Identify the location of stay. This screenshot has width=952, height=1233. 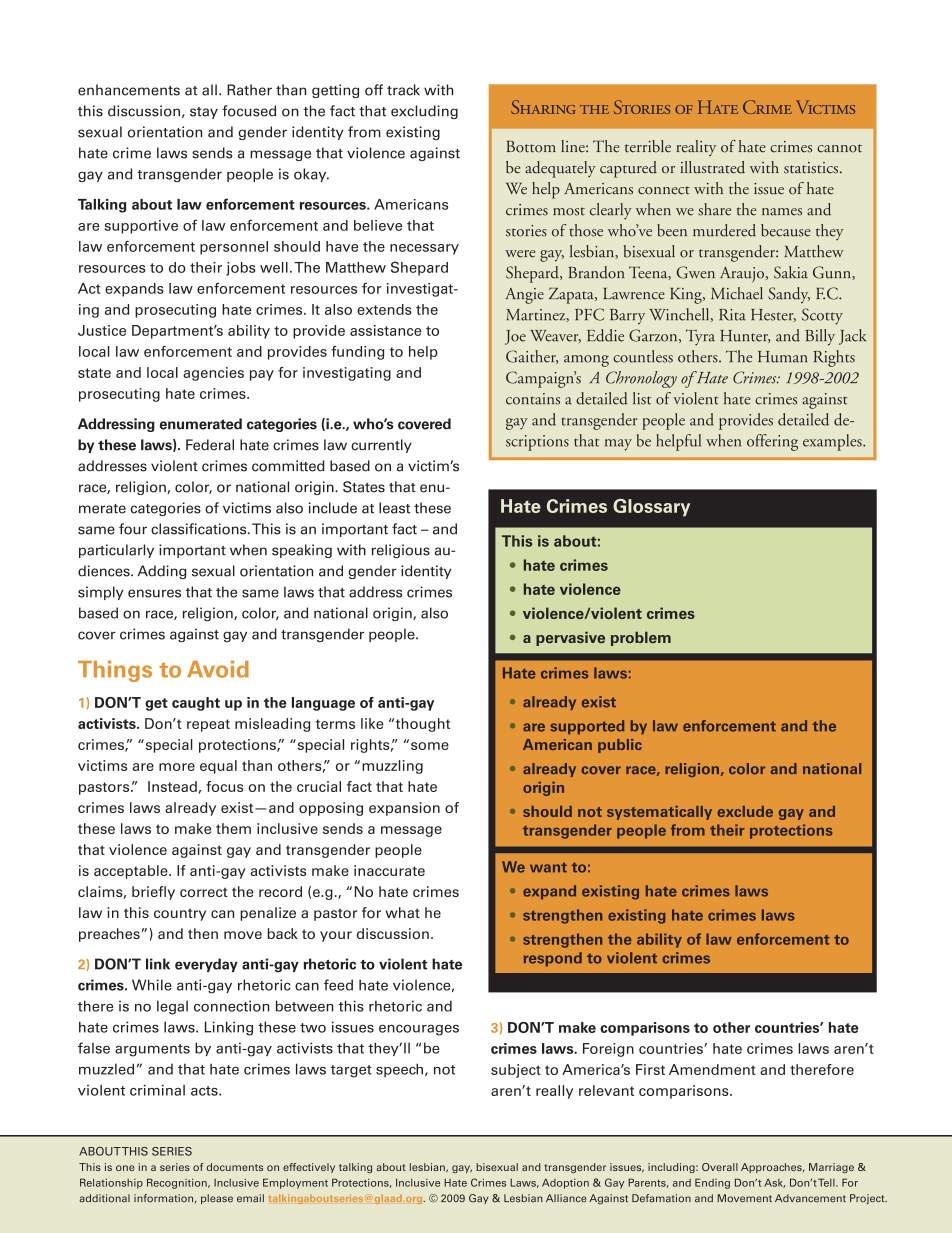
(204, 113).
